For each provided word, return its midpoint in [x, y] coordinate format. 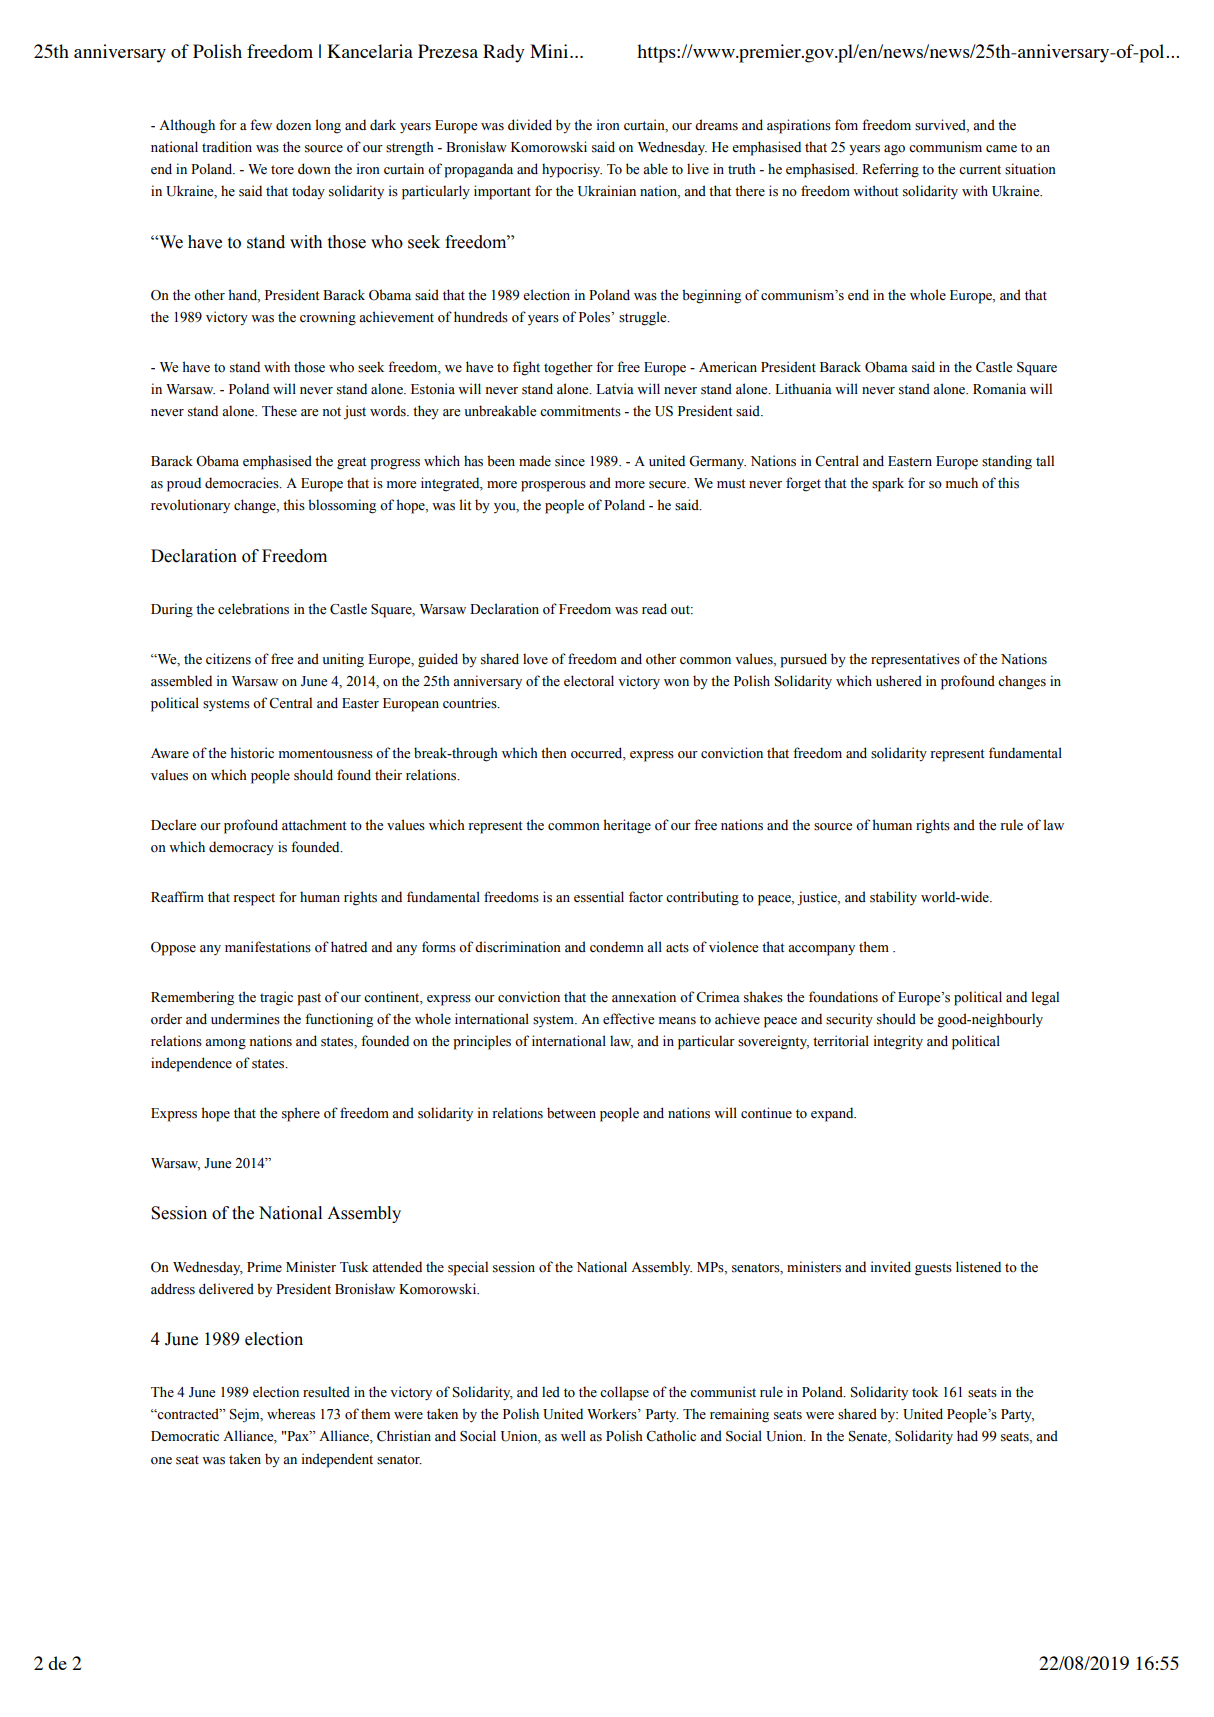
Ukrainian [607, 191]
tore [282, 170]
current [980, 170]
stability [893, 898]
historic [252, 753]
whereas [291, 1414]
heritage [627, 826]
